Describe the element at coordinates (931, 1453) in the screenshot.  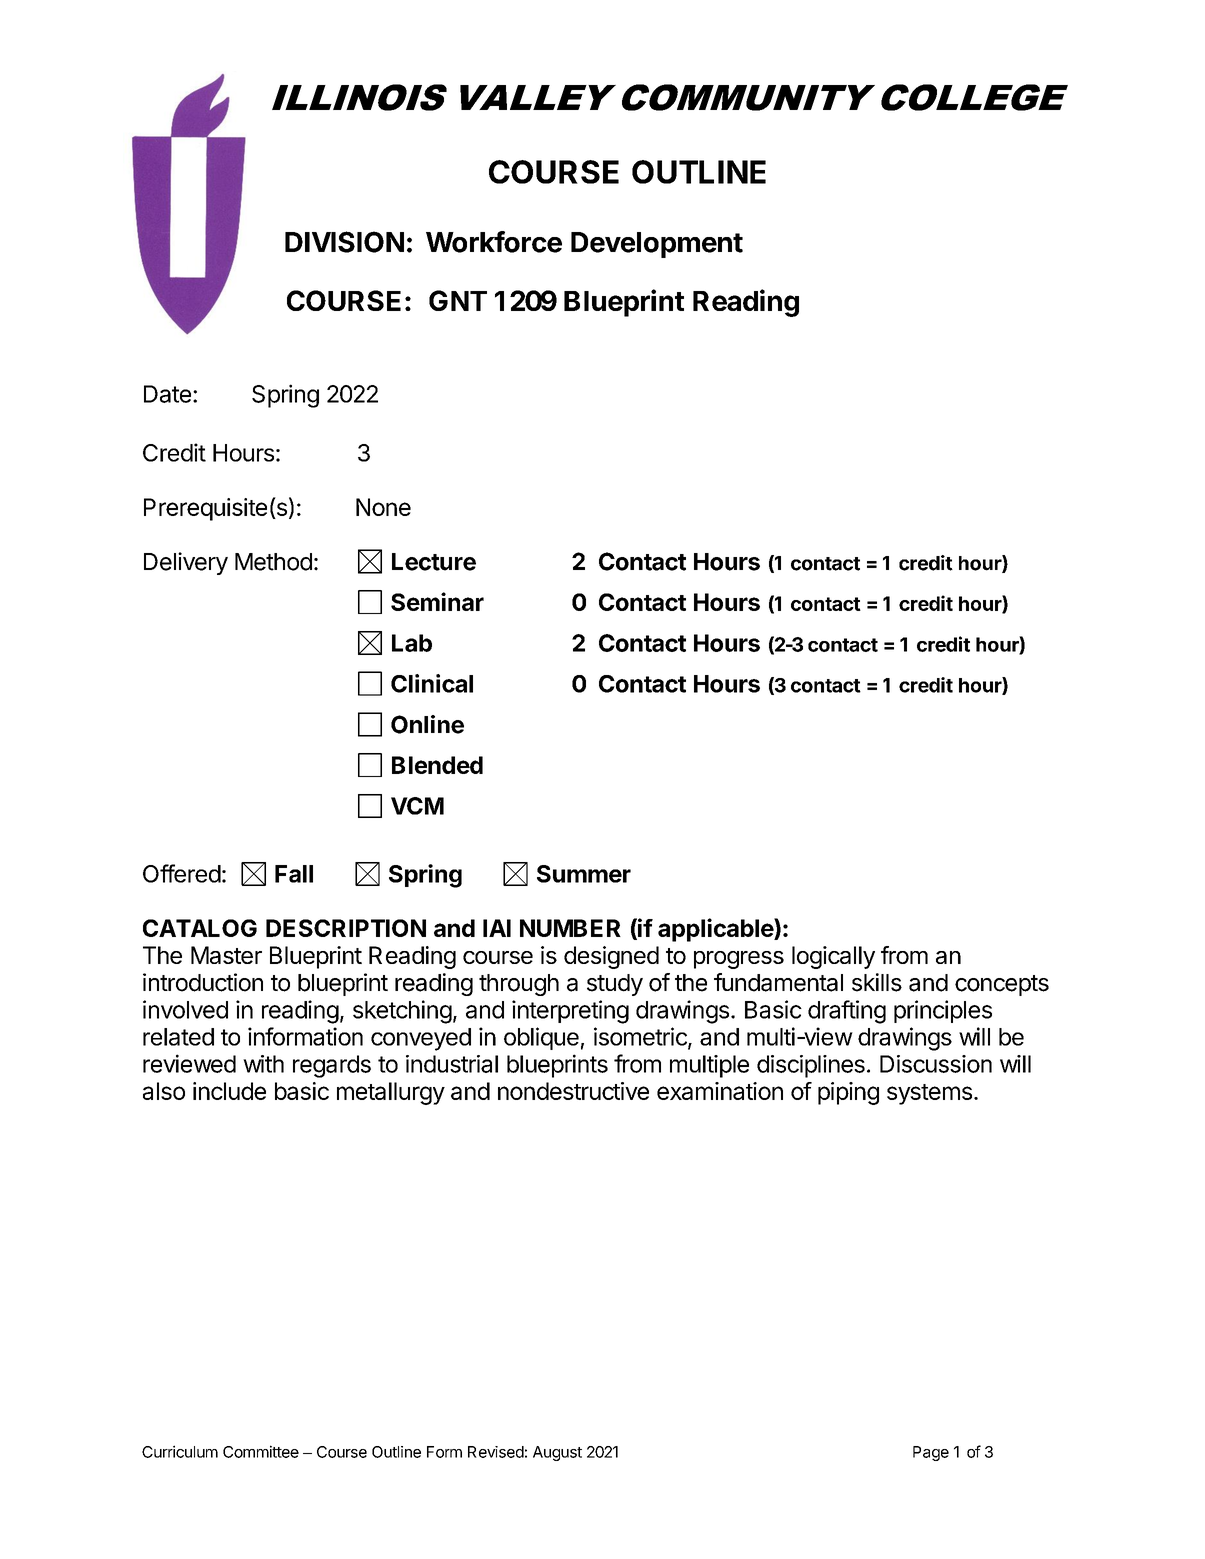
I see `Page` at that location.
